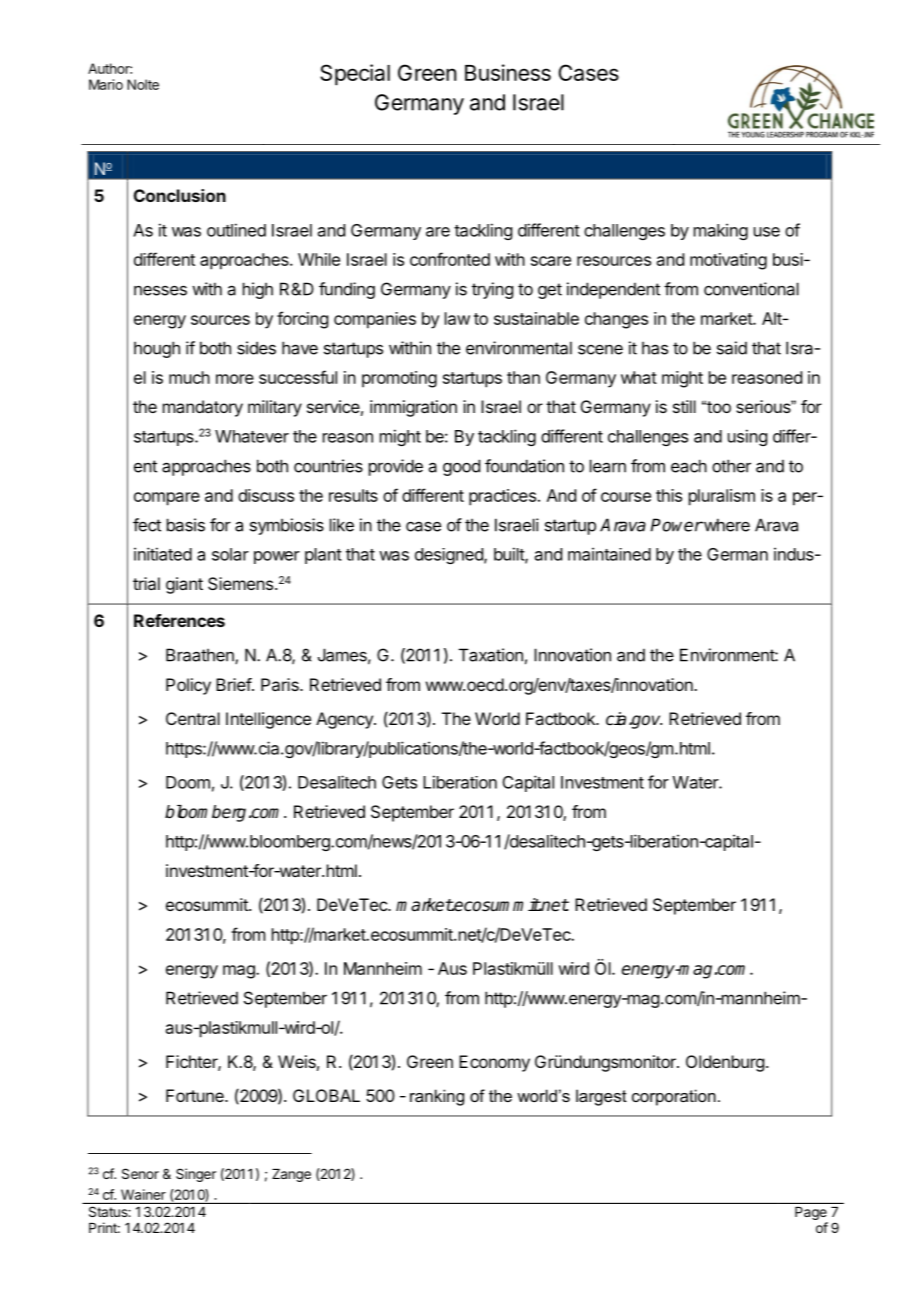  I want to click on Nolte, so click(143, 84).
